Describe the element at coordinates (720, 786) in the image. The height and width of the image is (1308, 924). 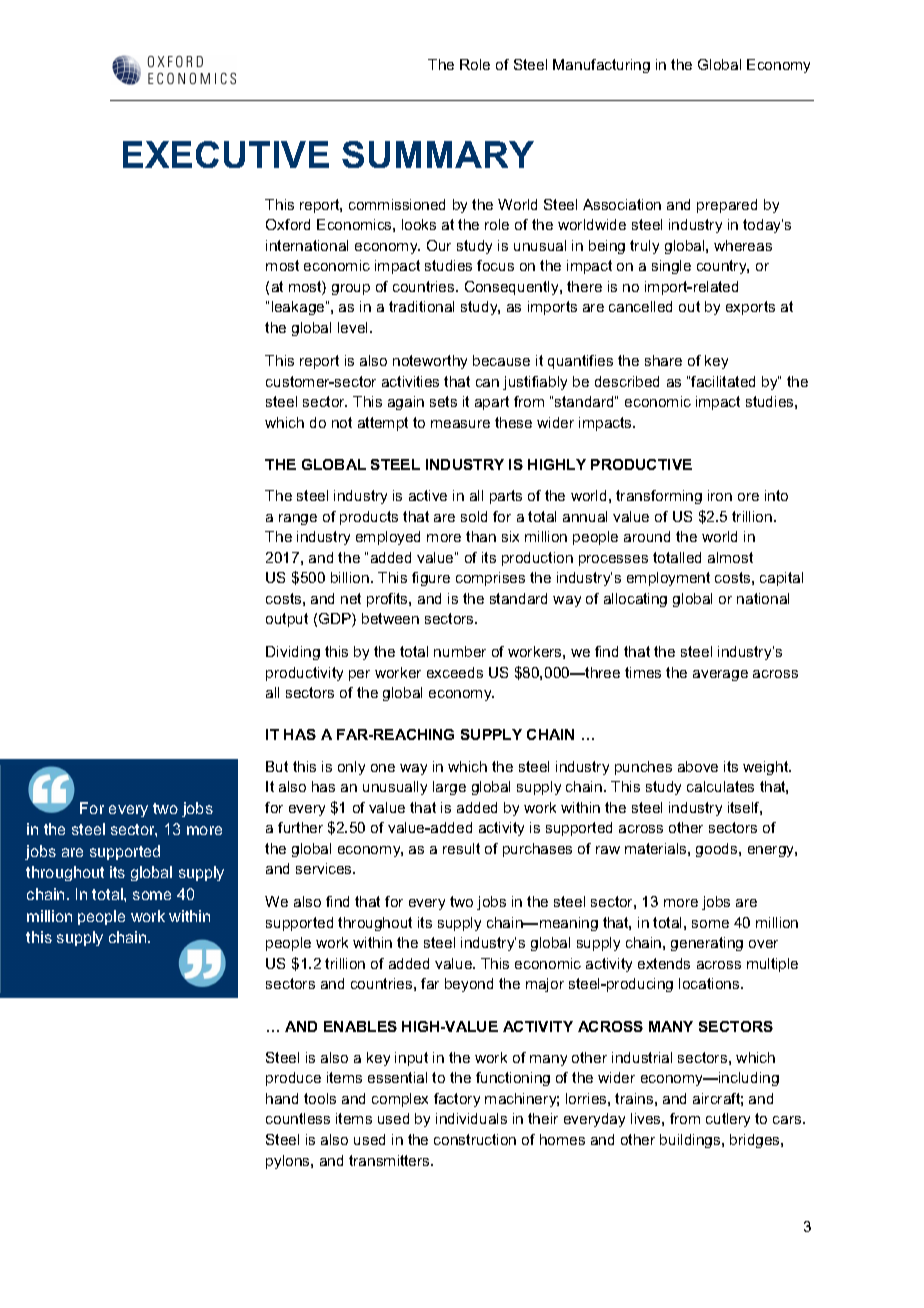
I see `calculates` at that location.
